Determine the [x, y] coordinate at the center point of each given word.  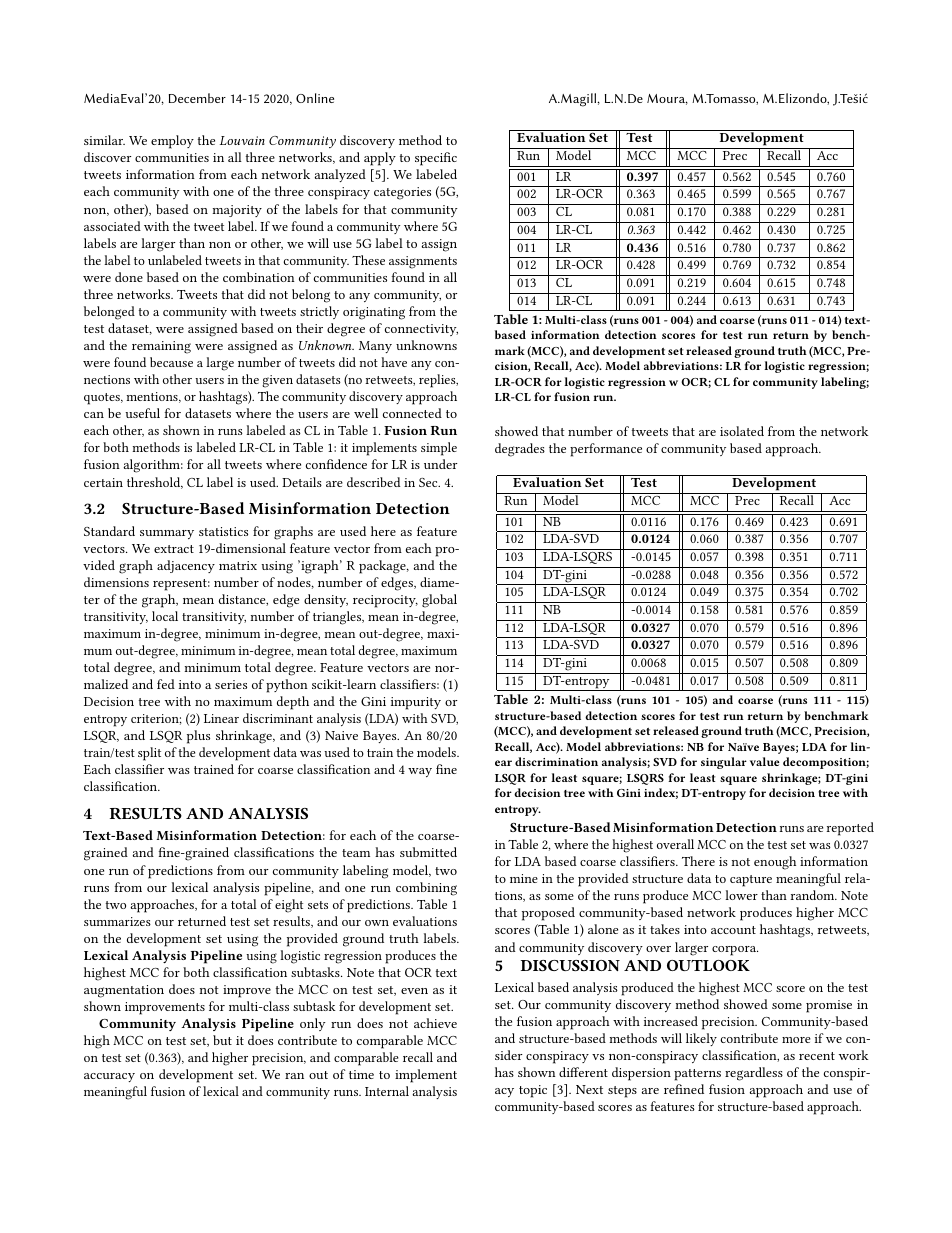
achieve [435, 1023]
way [420, 772]
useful [142, 413]
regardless [754, 1074]
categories [402, 193]
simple [439, 449]
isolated [742, 431]
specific [436, 159]
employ [172, 142]
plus [198, 737]
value [764, 761]
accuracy [109, 1077]
